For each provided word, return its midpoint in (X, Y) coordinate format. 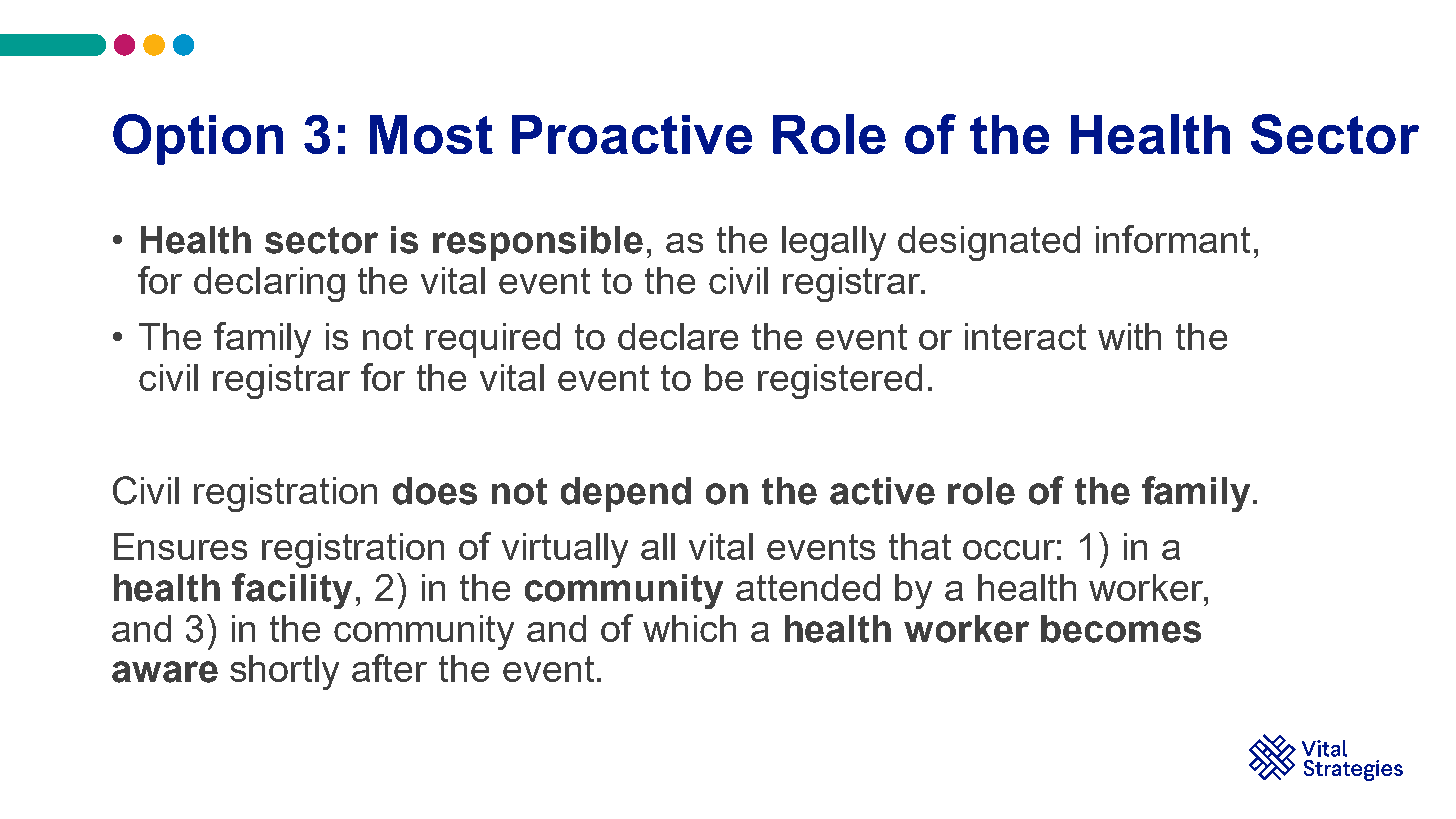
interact (1025, 336)
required (493, 340)
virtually (565, 550)
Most (431, 134)
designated (989, 243)
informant (1173, 239)
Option (198, 139)
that (920, 546)
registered (840, 381)
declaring (269, 284)
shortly (284, 672)
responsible (538, 243)
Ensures (180, 546)
